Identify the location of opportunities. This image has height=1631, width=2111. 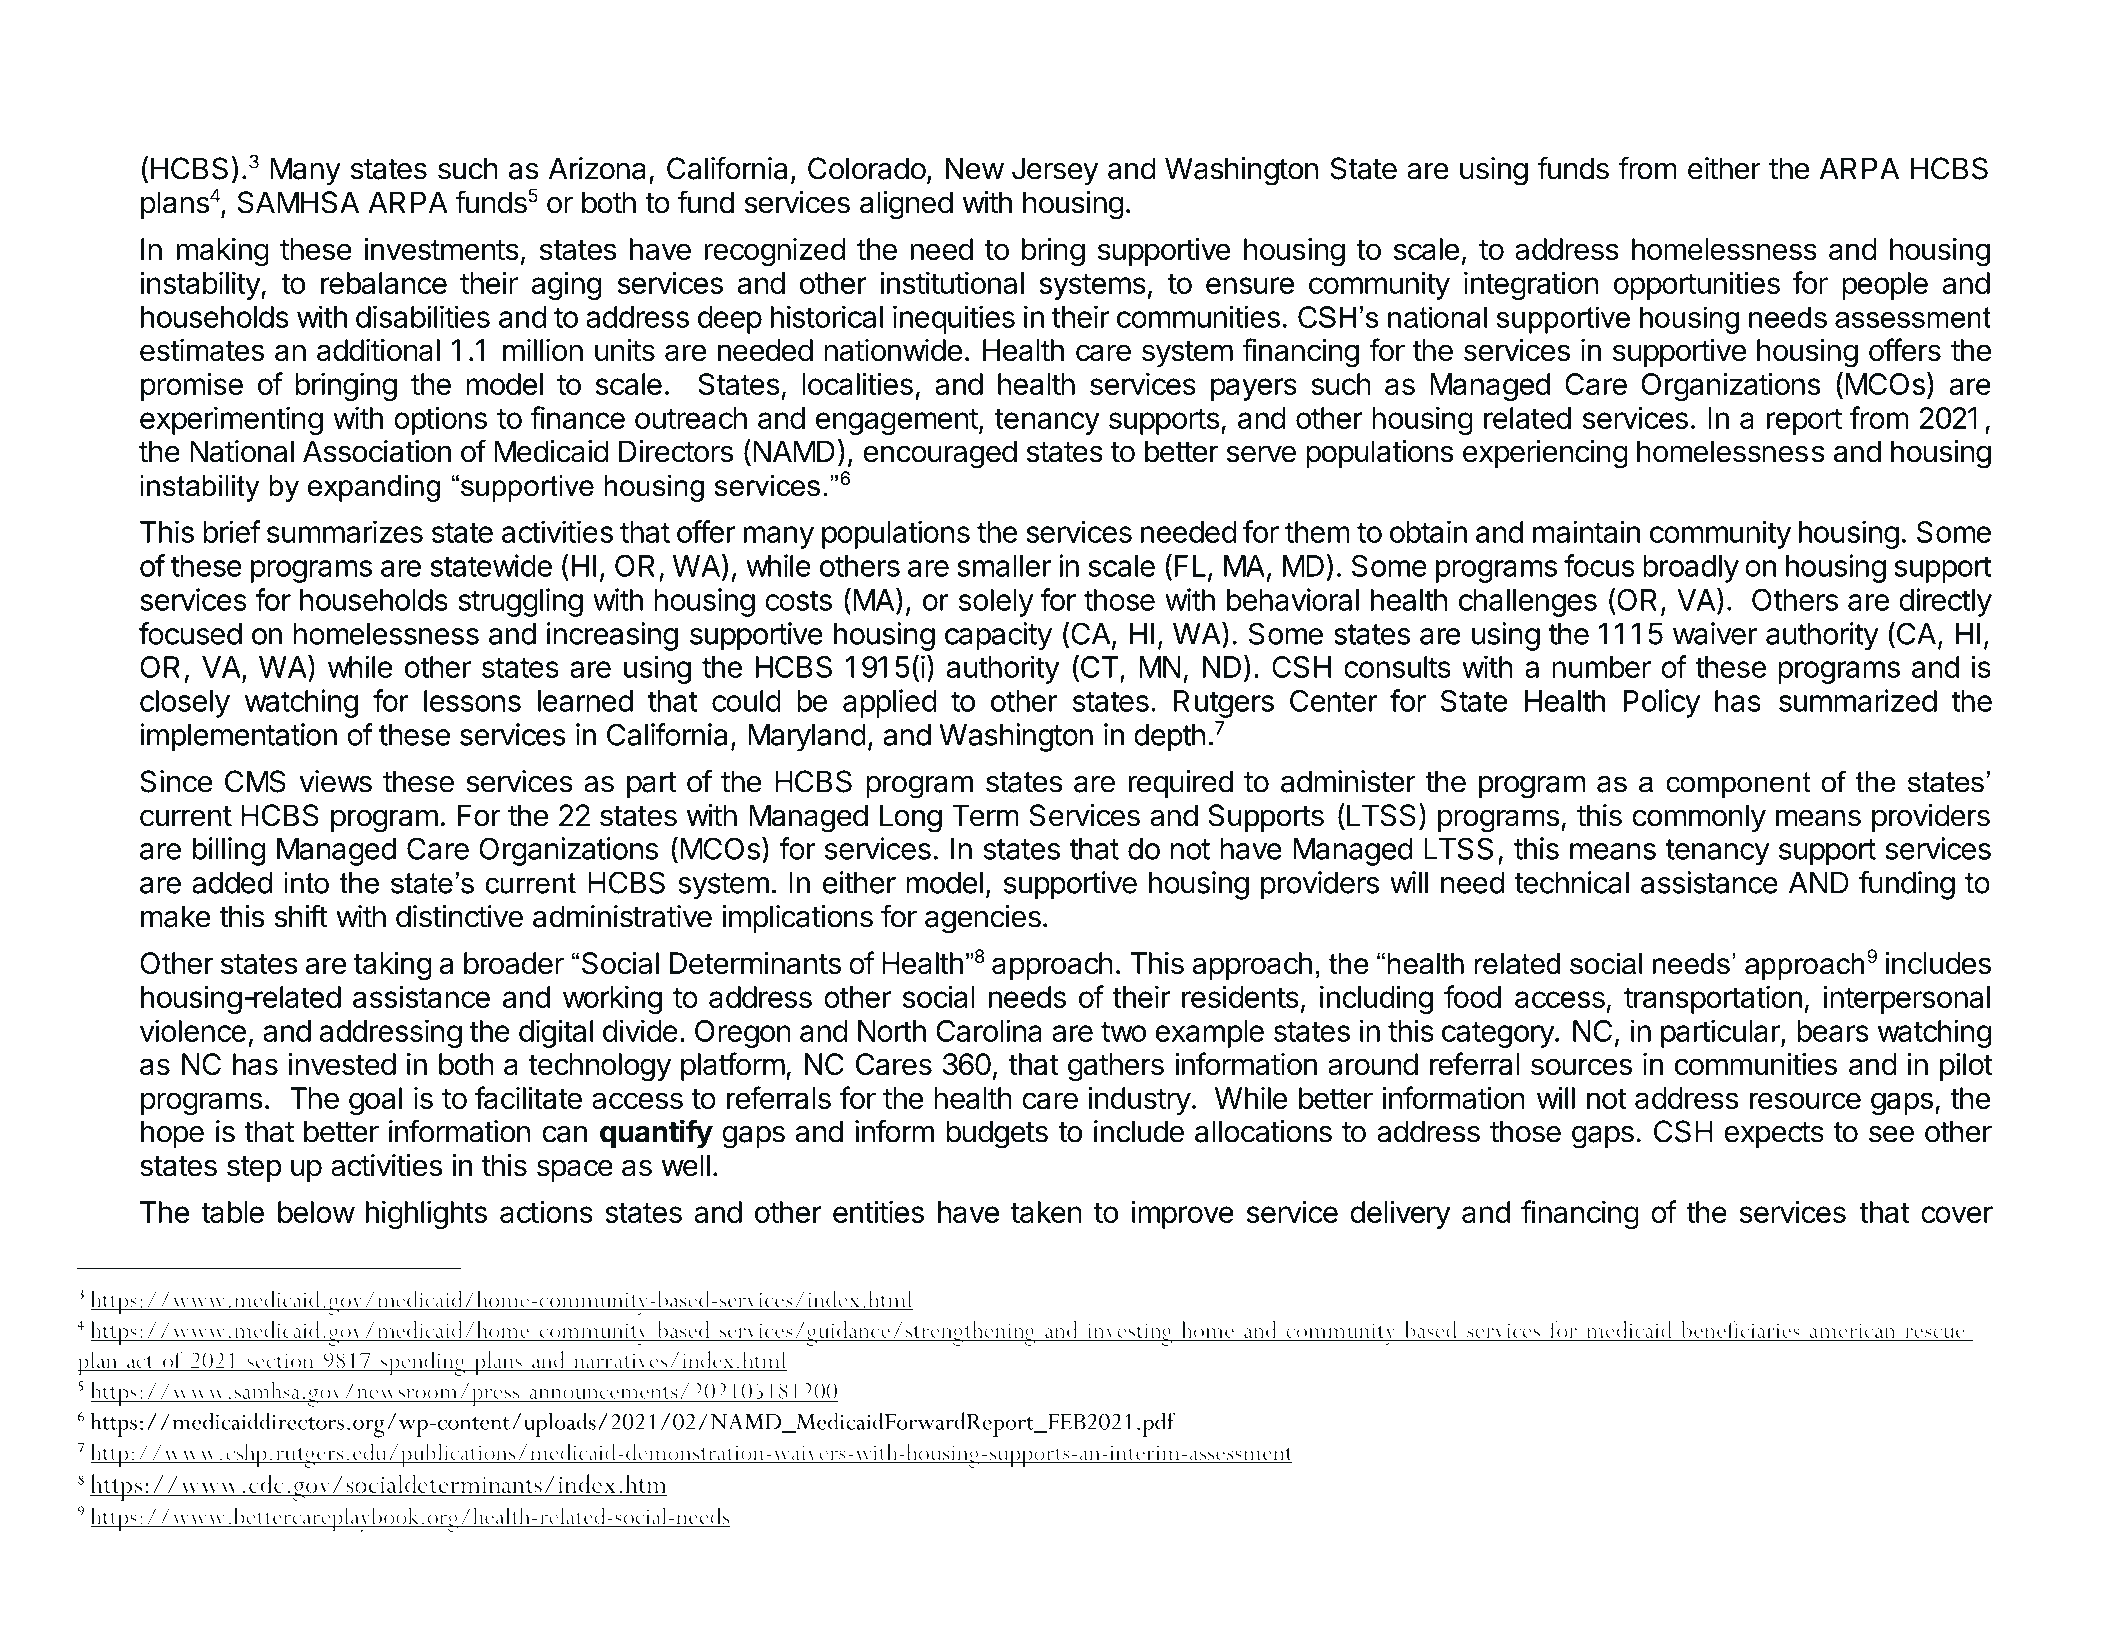
(1697, 285).
